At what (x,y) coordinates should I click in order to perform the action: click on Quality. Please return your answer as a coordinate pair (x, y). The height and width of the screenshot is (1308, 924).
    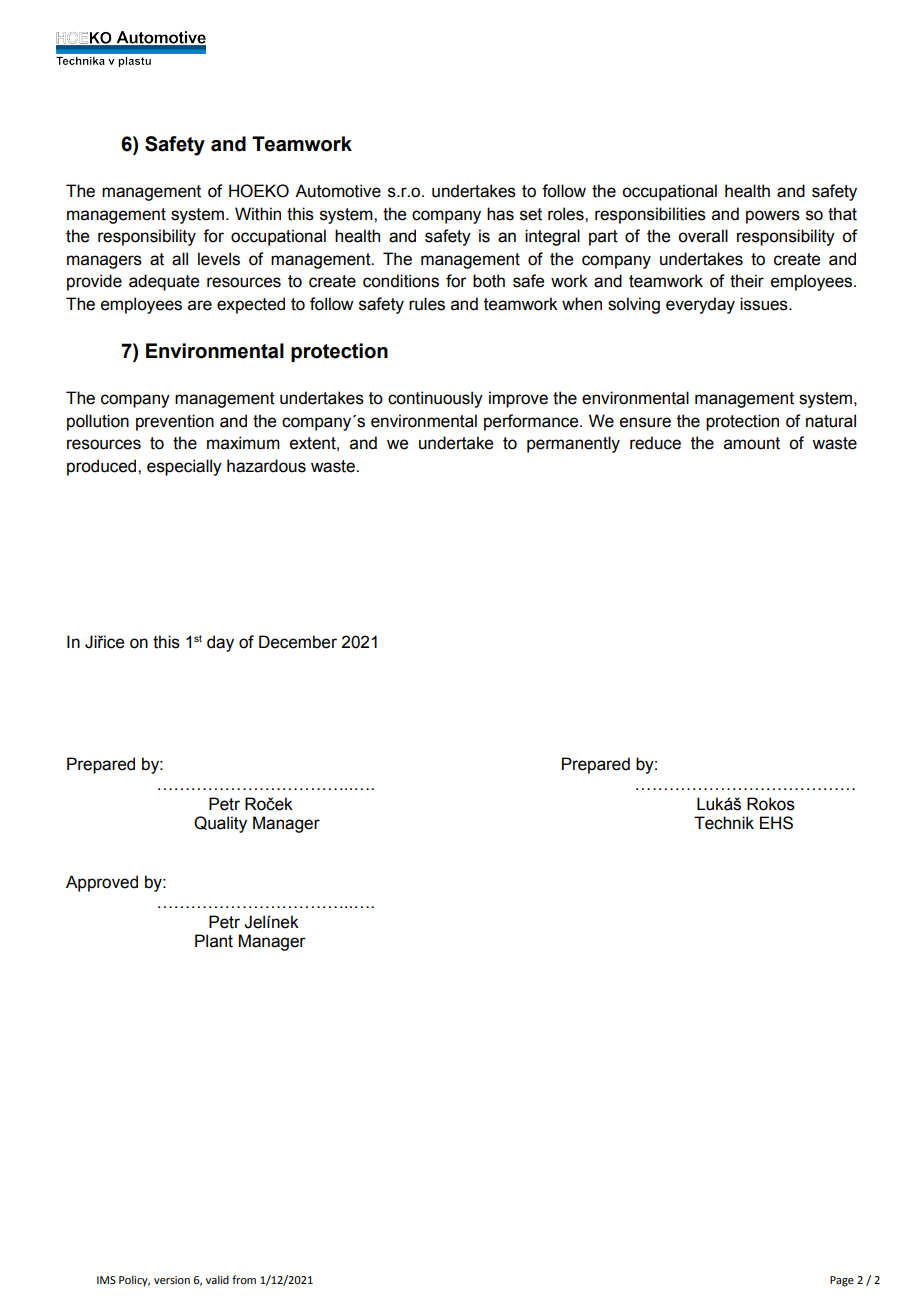
    Looking at the image, I should click on (220, 824).
